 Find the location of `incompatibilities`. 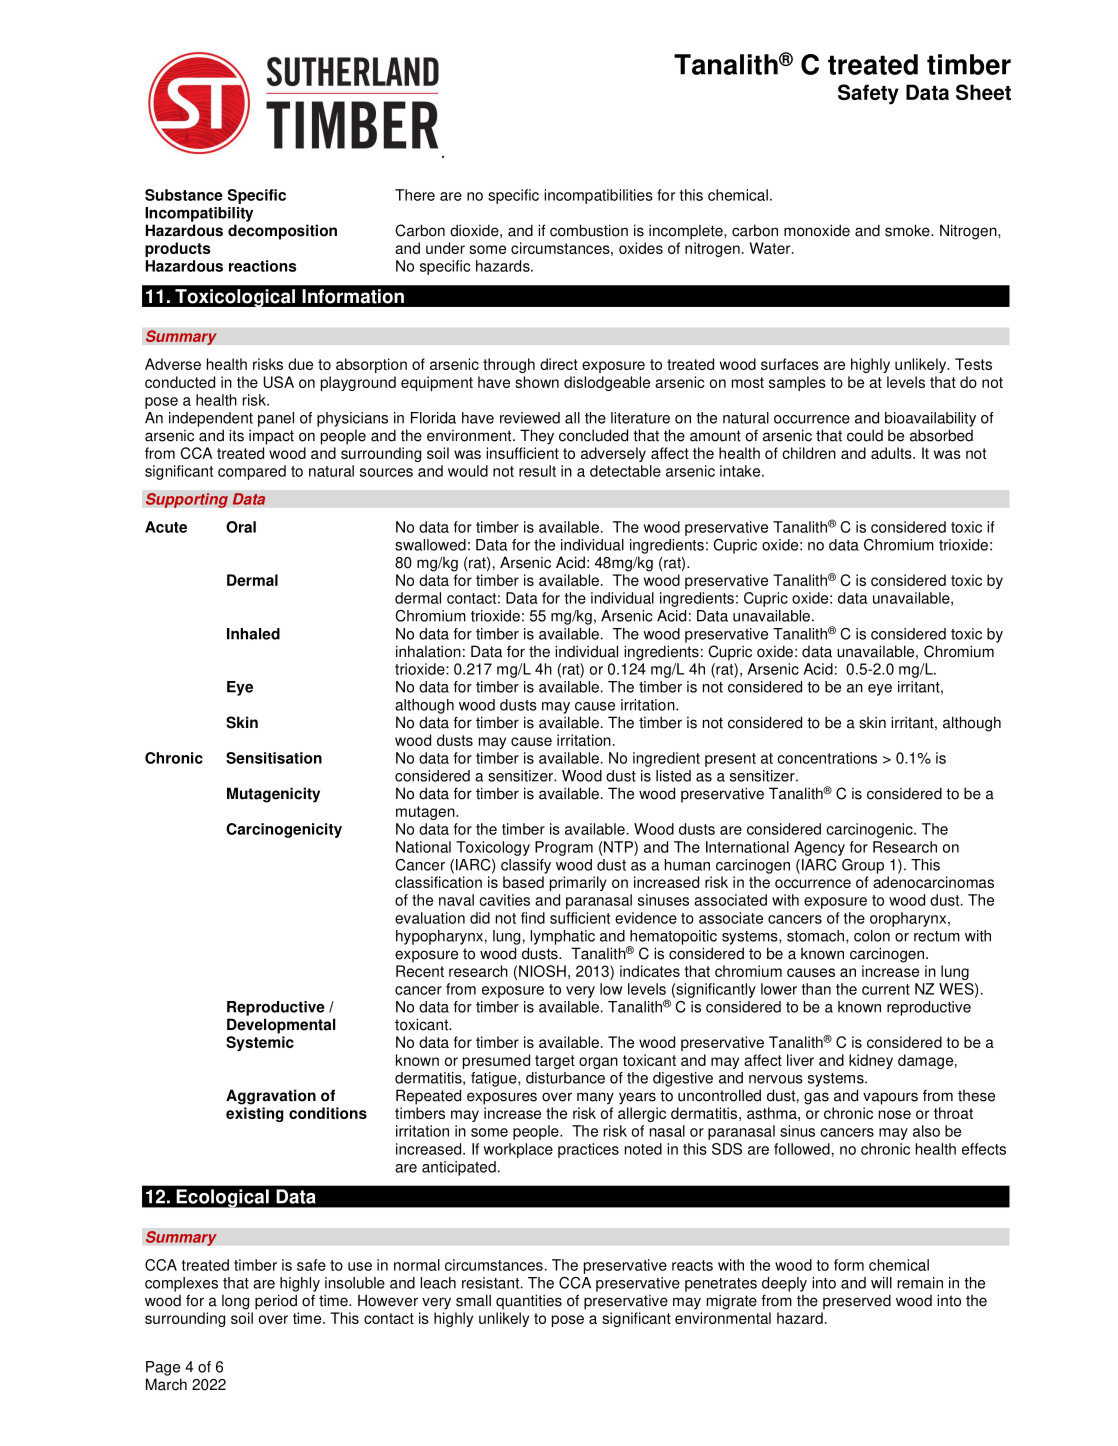

incompatibilities is located at coordinates (598, 196).
